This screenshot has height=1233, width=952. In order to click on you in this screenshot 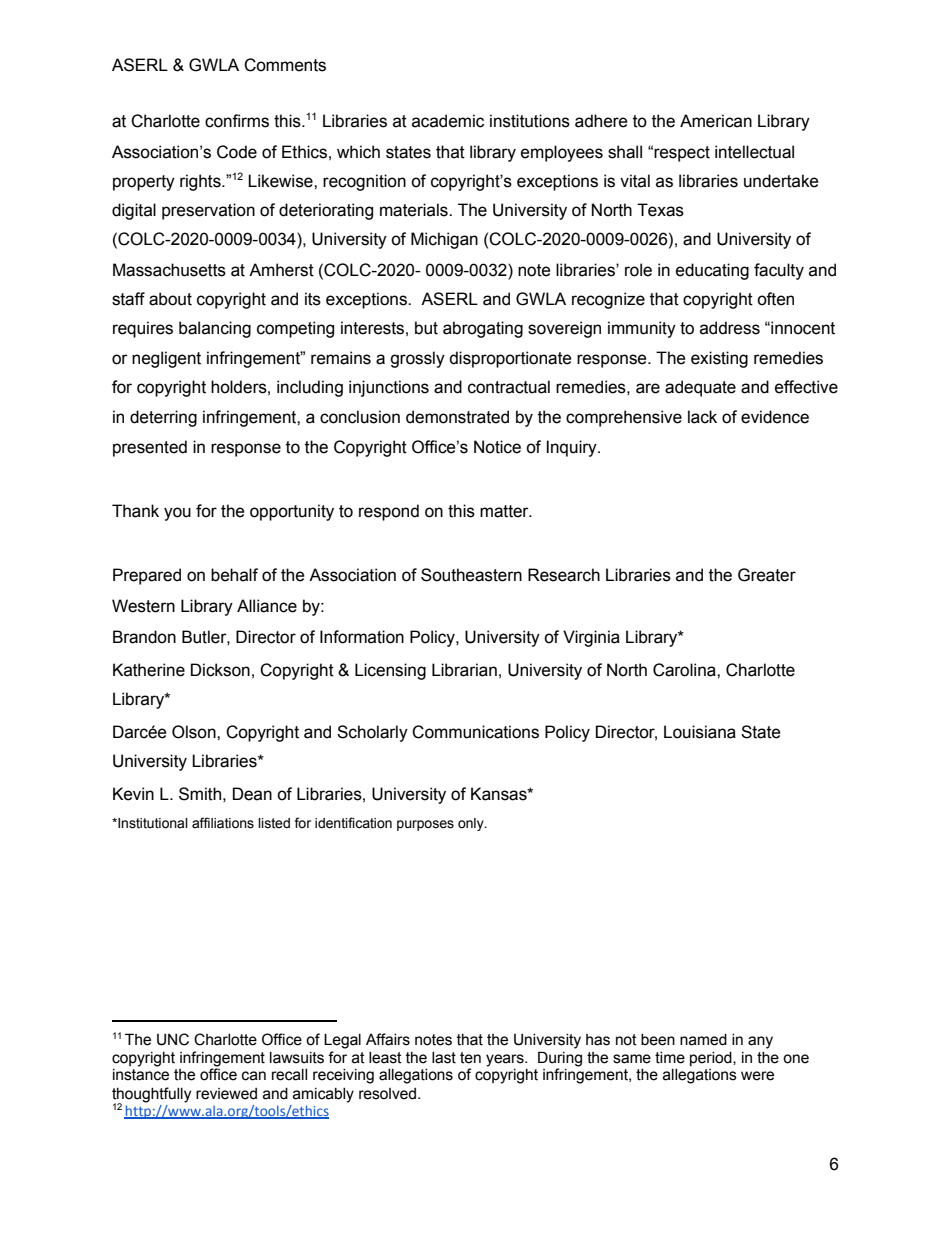, I will do `click(177, 514)`.
